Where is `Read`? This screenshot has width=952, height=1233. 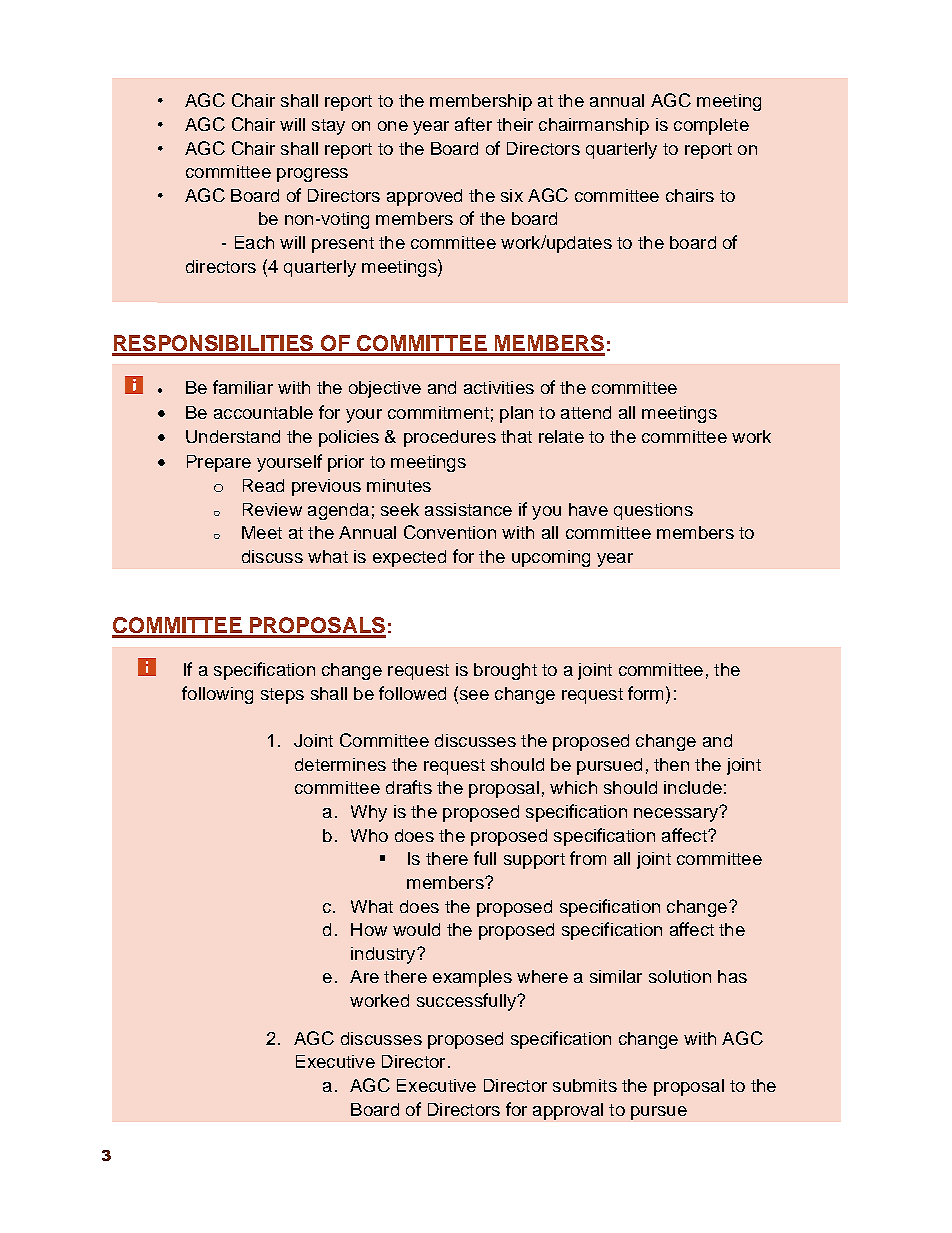 Read is located at coordinates (263, 485).
